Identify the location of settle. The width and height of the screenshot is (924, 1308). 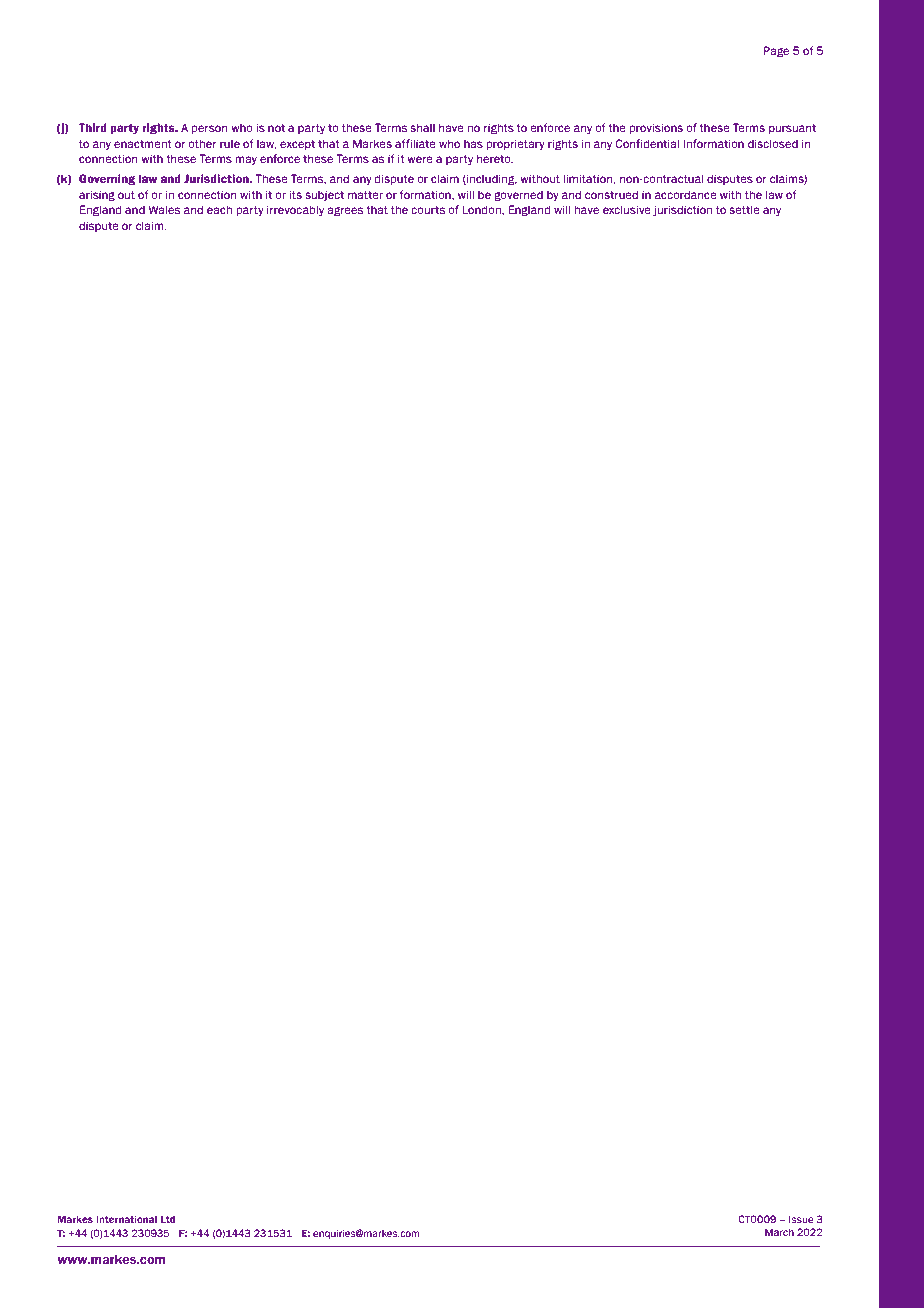
(744, 209).
